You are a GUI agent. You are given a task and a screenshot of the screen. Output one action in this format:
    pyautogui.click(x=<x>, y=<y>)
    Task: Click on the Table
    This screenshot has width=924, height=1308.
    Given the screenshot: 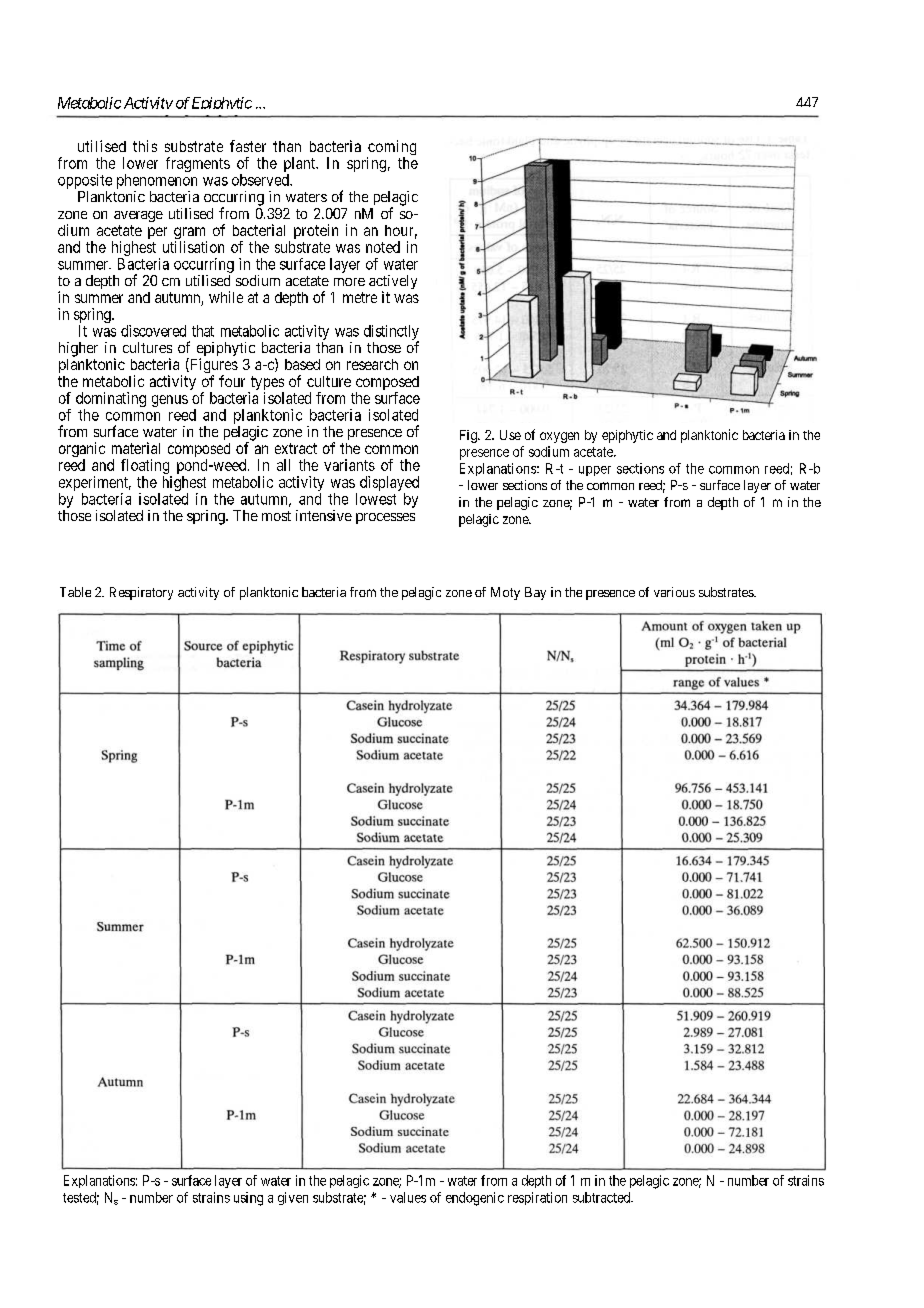 What is the action you would take?
    pyautogui.click(x=75, y=592)
